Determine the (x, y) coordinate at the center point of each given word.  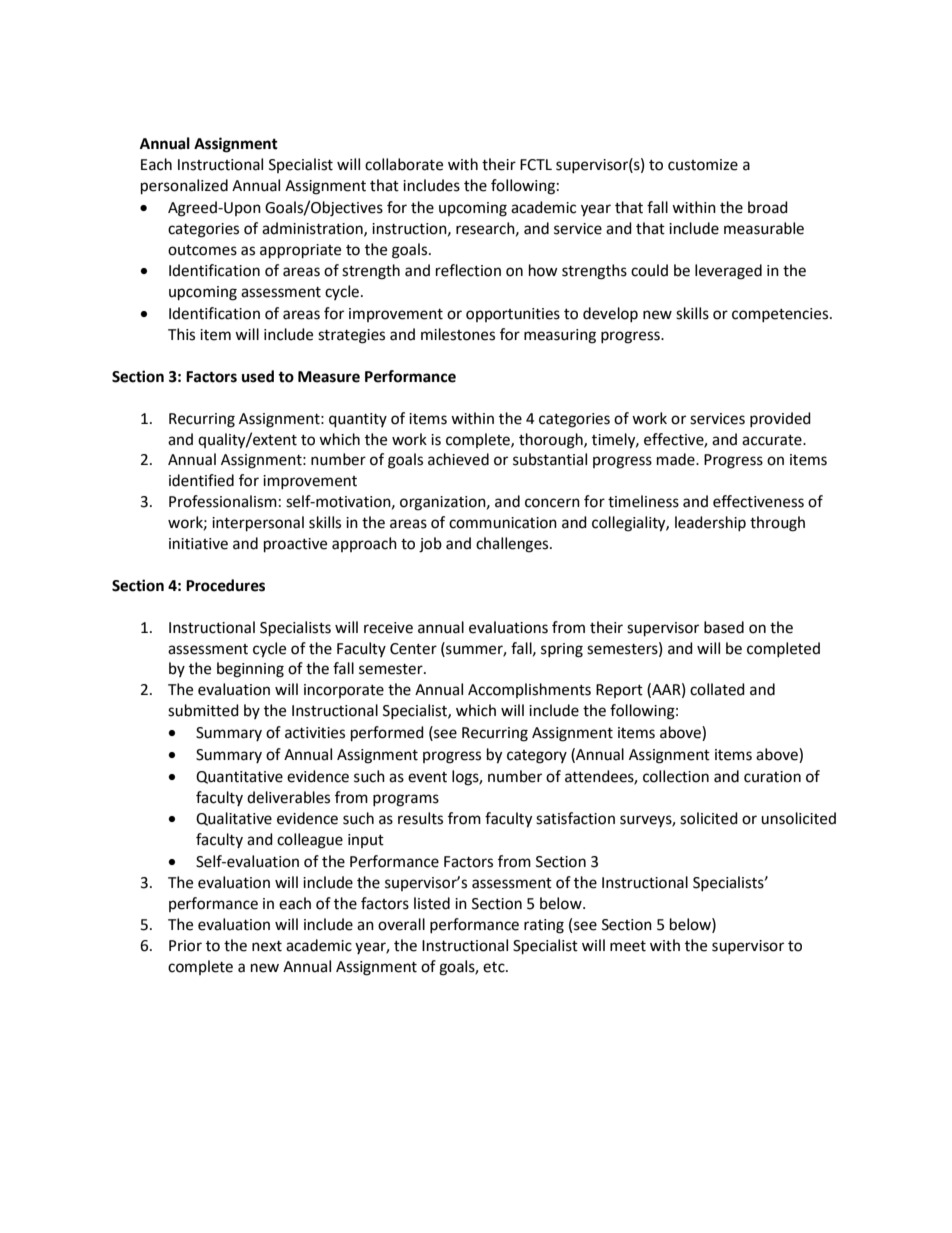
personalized (184, 187)
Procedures (225, 585)
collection (676, 776)
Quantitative (239, 777)
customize (703, 165)
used (258, 376)
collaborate (404, 164)
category (537, 757)
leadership (710, 523)
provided (780, 419)
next (267, 946)
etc (495, 967)
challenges (513, 545)
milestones (458, 334)
